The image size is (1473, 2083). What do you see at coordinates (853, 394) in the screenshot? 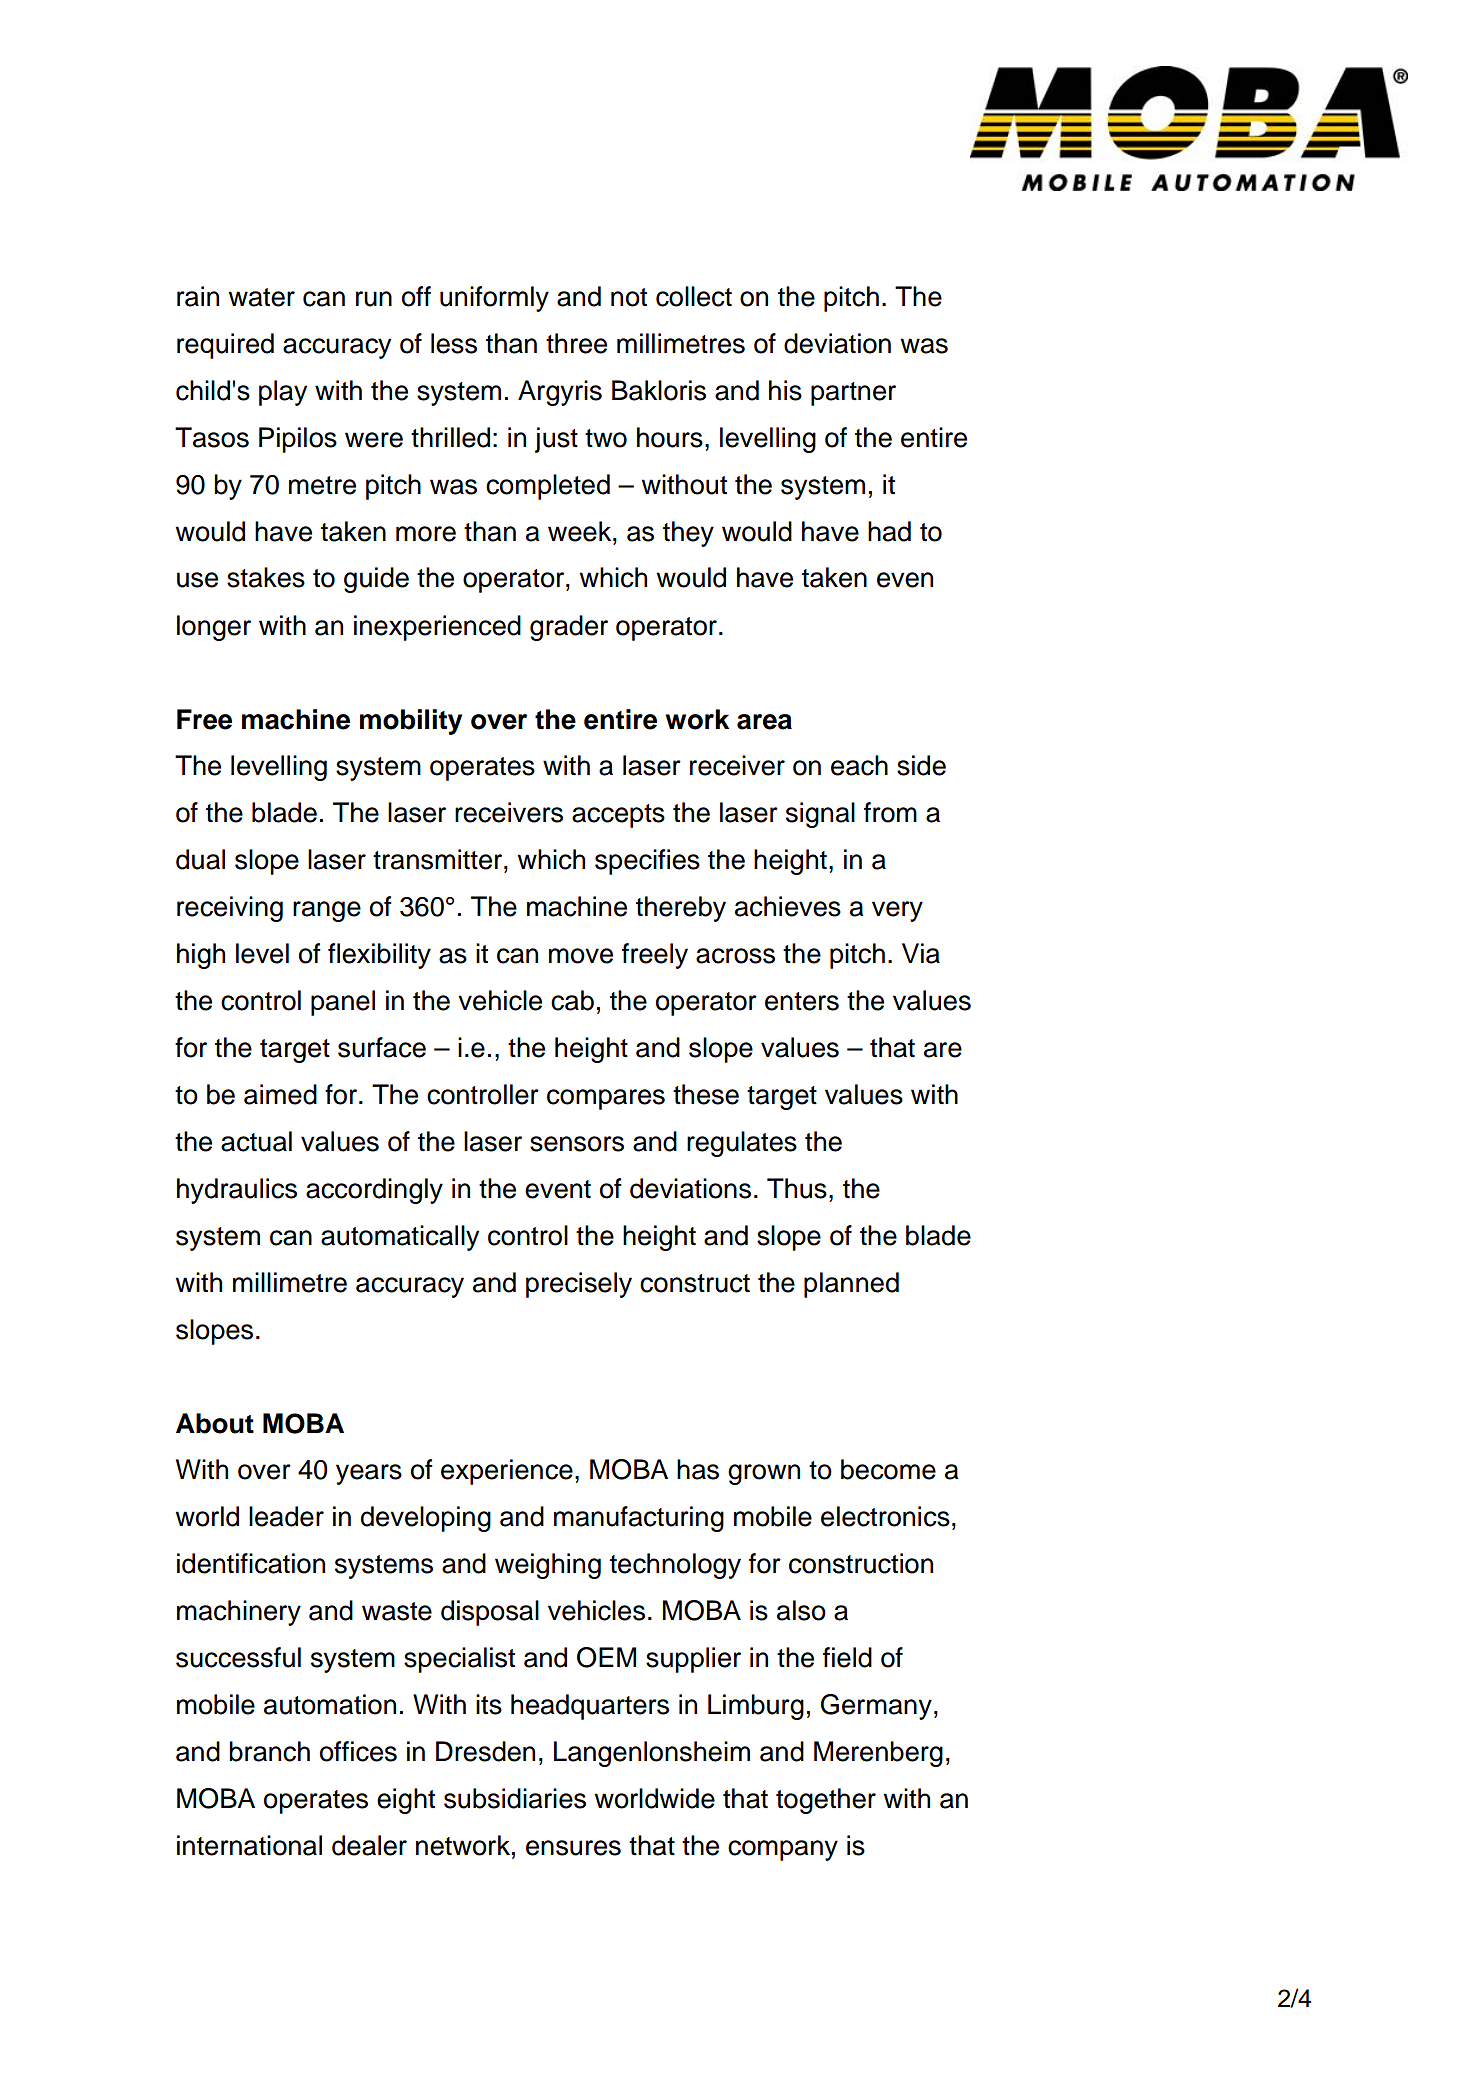
I see `partner` at bounding box center [853, 394].
